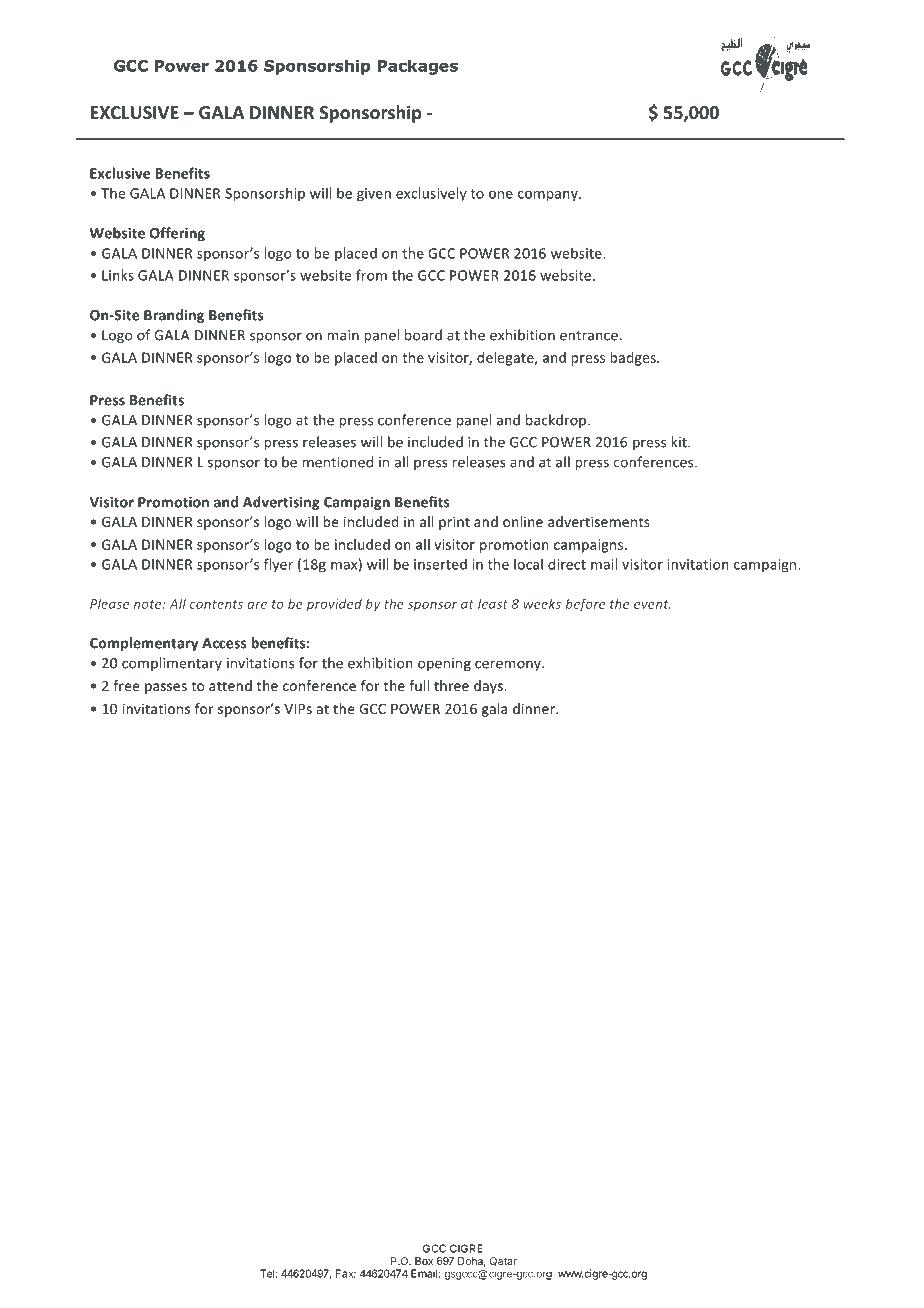 The width and height of the page is (924, 1308). What do you see at coordinates (418, 67) in the page?
I see `Packages` at bounding box center [418, 67].
